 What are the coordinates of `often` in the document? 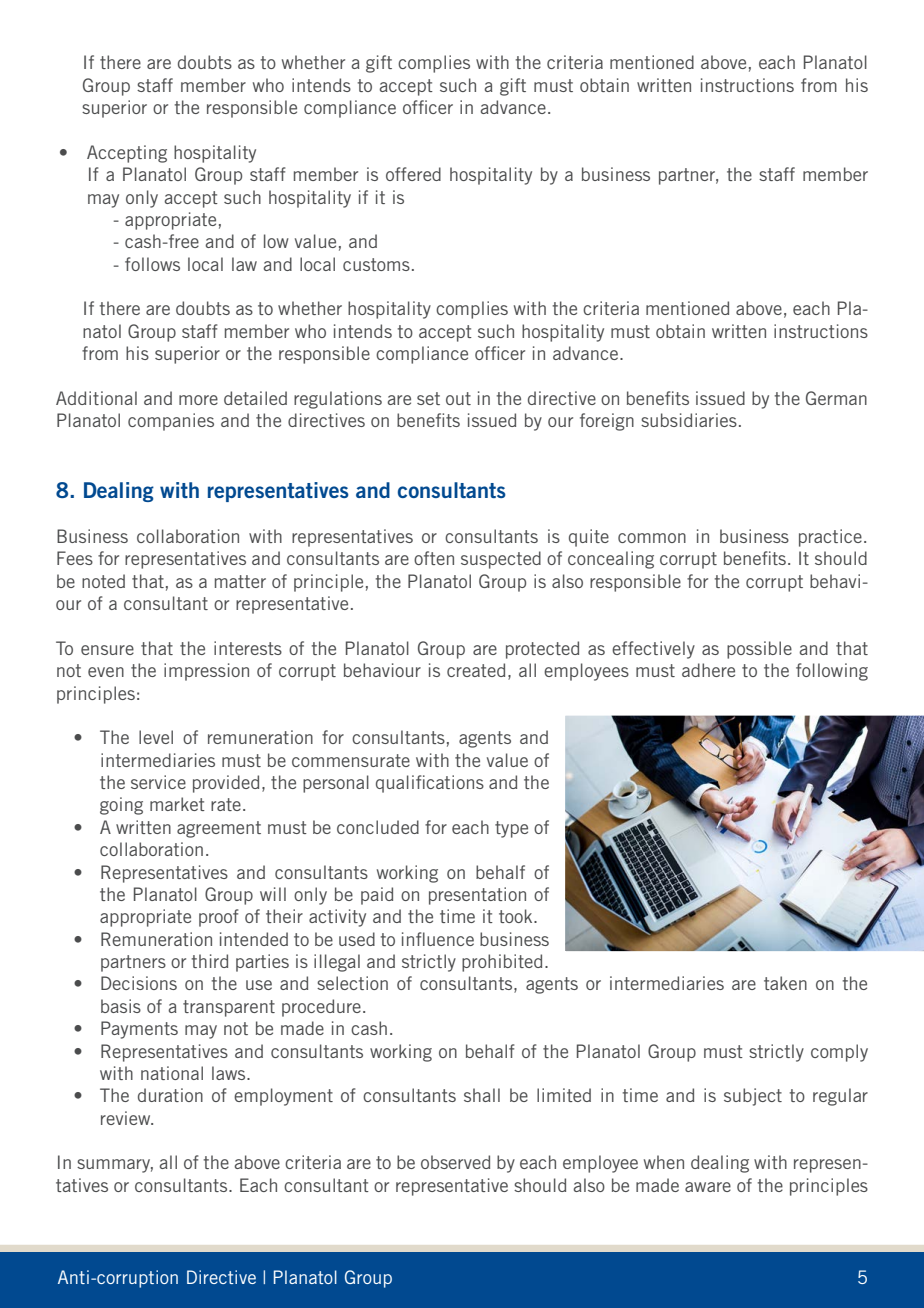 It's located at (434, 558).
